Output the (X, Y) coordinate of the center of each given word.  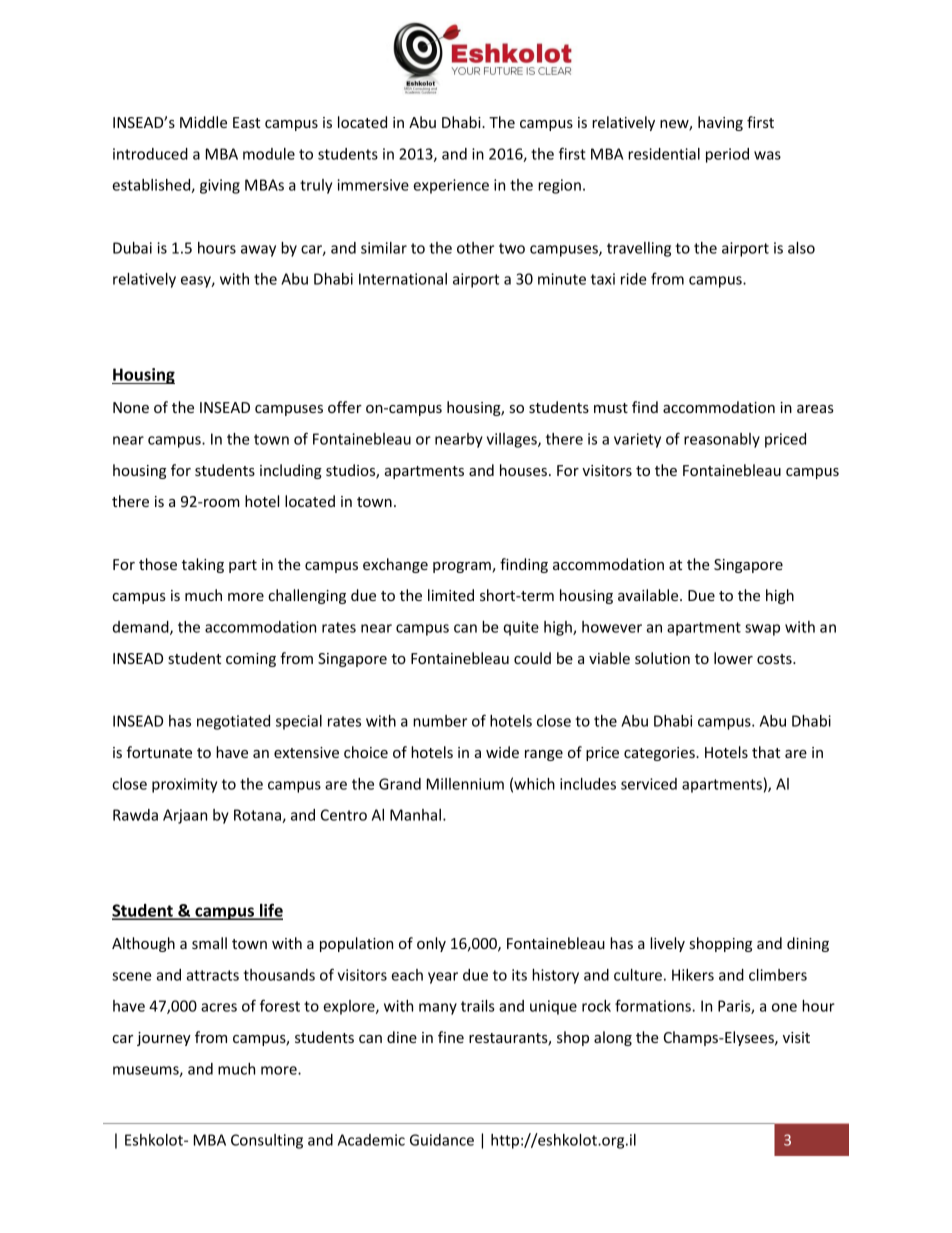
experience (451, 186)
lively (667, 944)
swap (762, 630)
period (727, 155)
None (131, 407)
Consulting (267, 1141)
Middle (203, 122)
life (270, 911)
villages (513, 440)
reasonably (722, 440)
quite (521, 628)
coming (251, 660)
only (431, 944)
